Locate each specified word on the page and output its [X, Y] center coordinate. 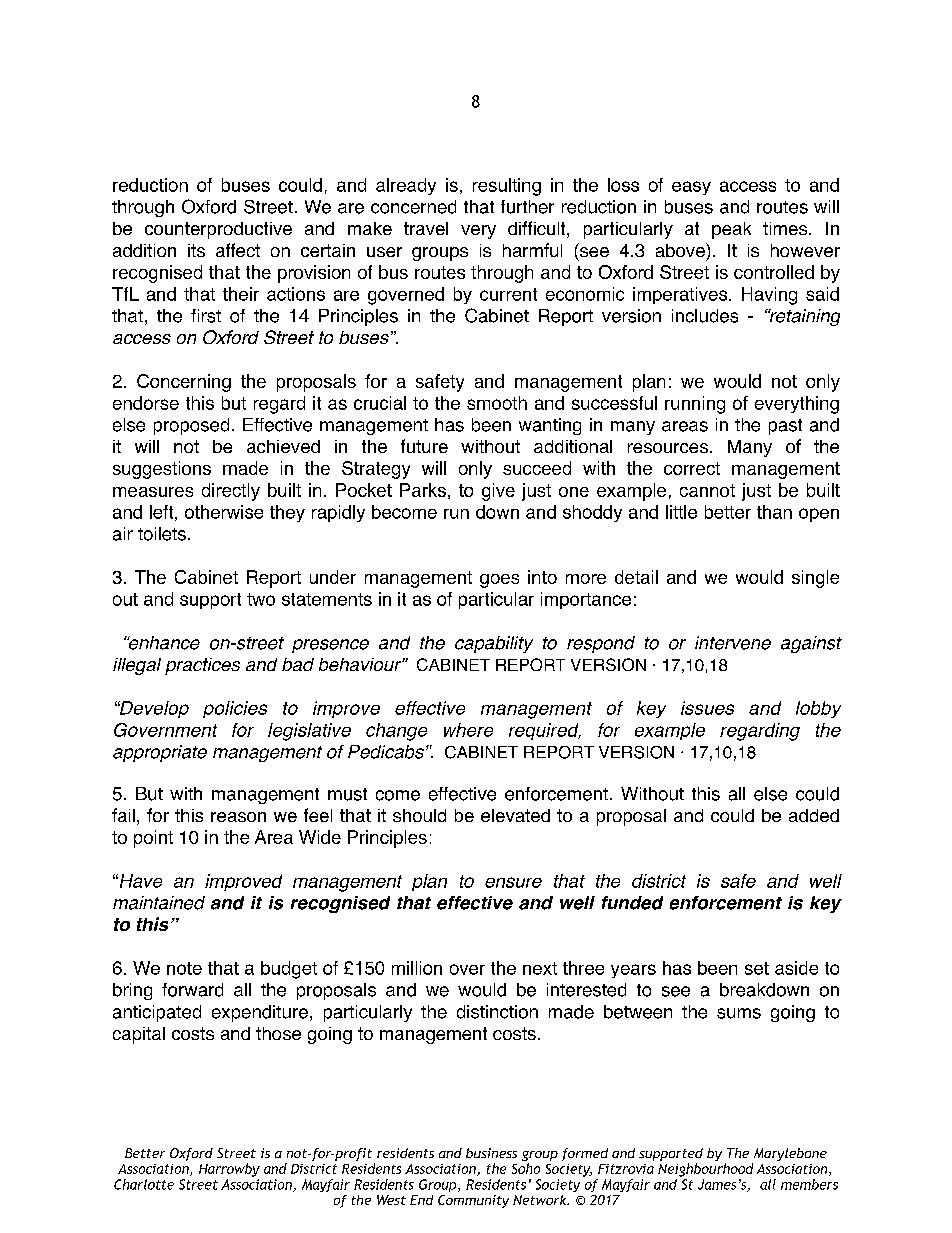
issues [707, 708]
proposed [191, 426]
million [417, 968]
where [468, 730]
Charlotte [144, 1184]
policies [235, 709]
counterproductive [218, 230]
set [757, 968]
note [184, 968]
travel [426, 228]
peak [731, 230]
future [424, 446]
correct [692, 468]
